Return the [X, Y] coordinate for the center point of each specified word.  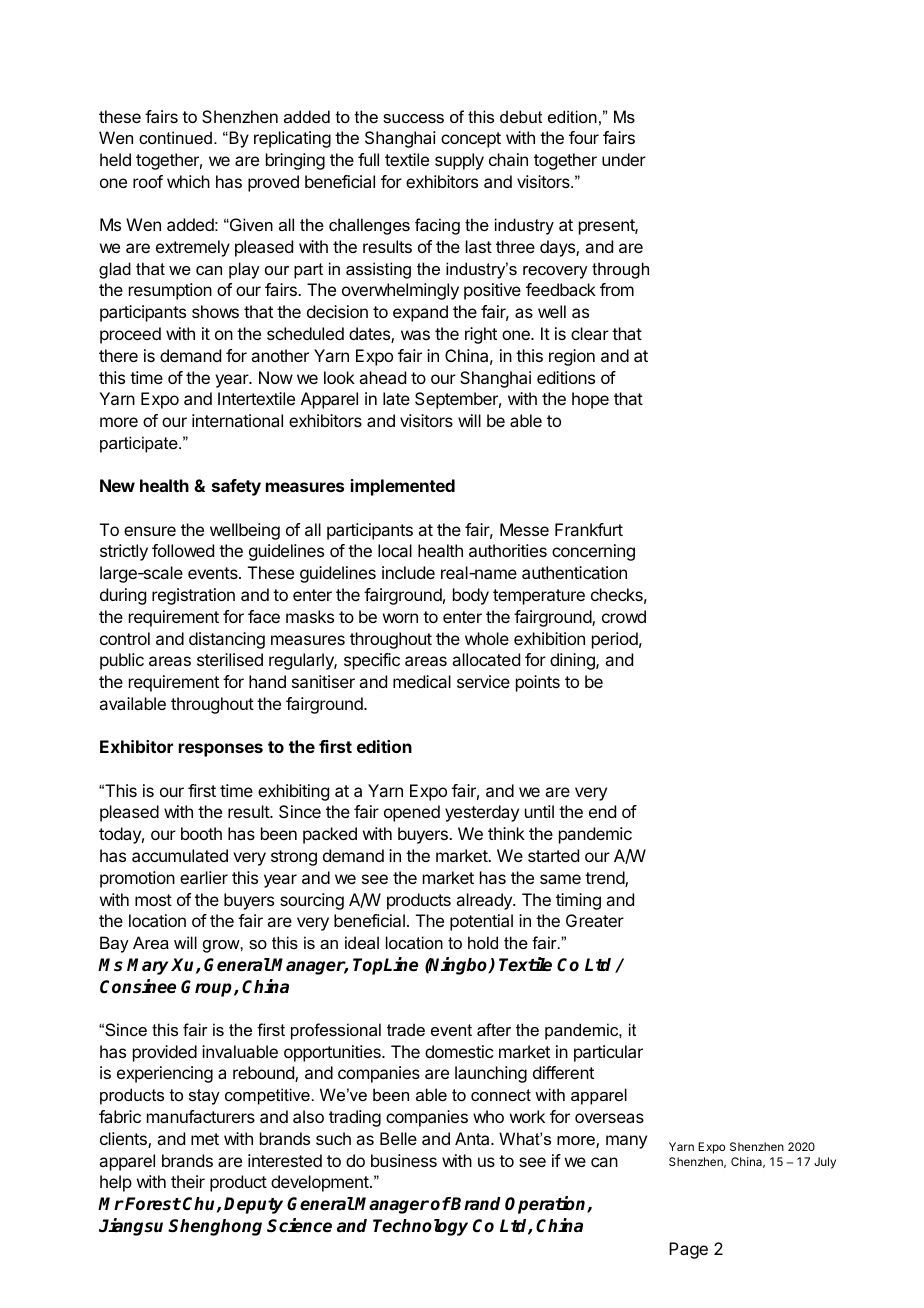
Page [688, 1250]
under [624, 159]
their [188, 1181]
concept [471, 140]
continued [175, 137]
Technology [420, 1227]
